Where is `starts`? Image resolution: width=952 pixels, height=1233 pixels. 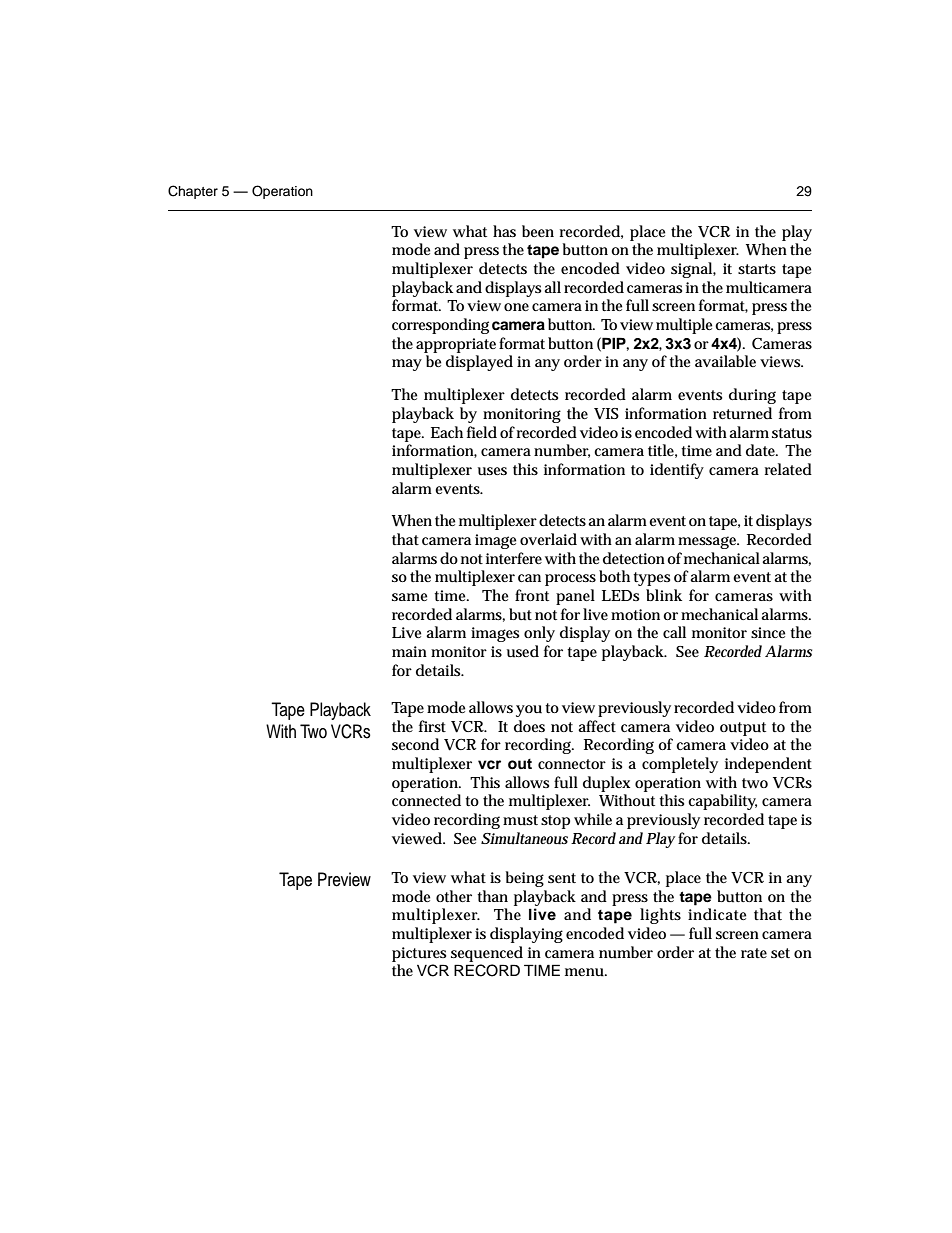
starts is located at coordinates (757, 269).
